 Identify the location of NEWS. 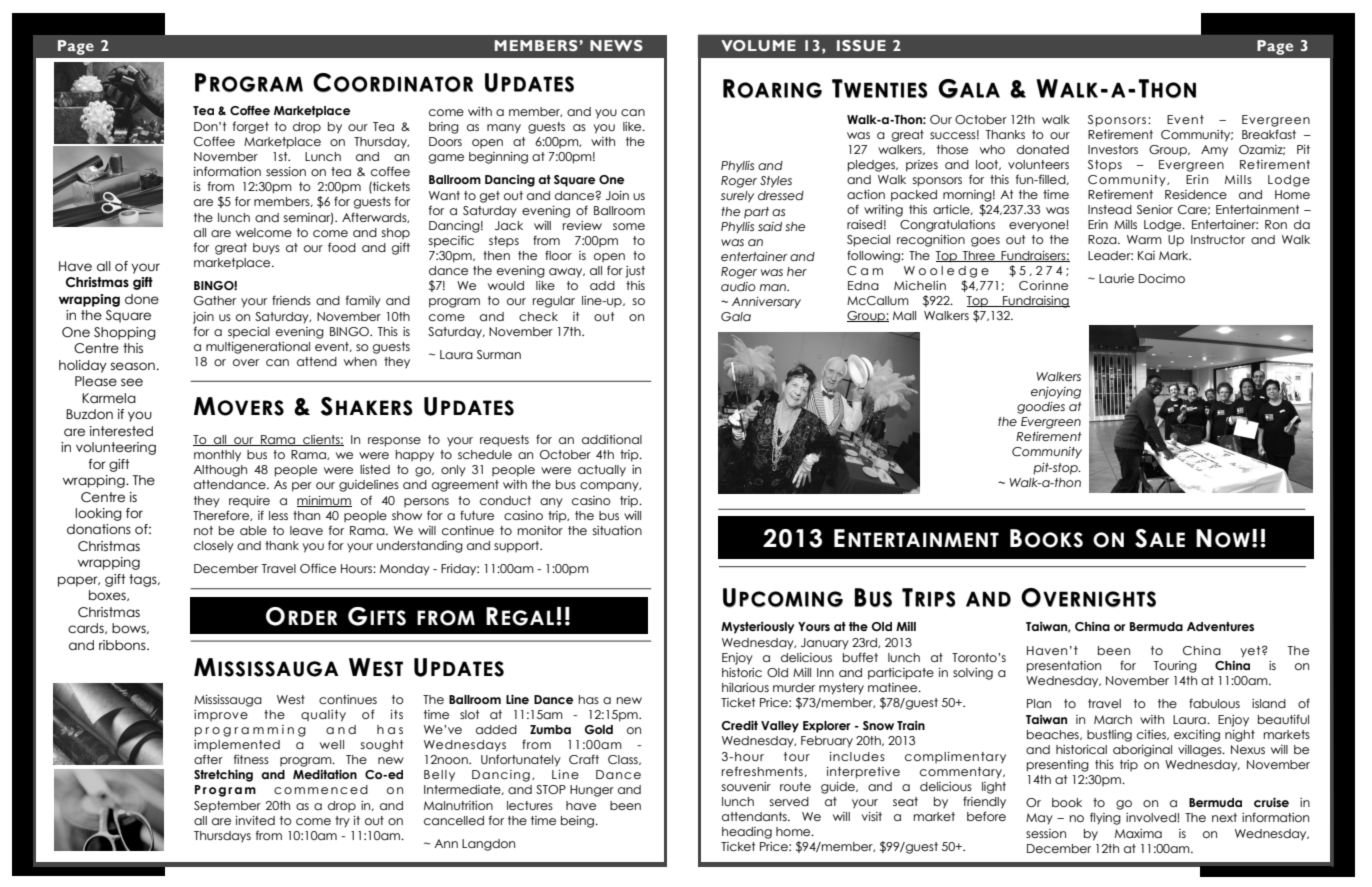
(616, 45).
